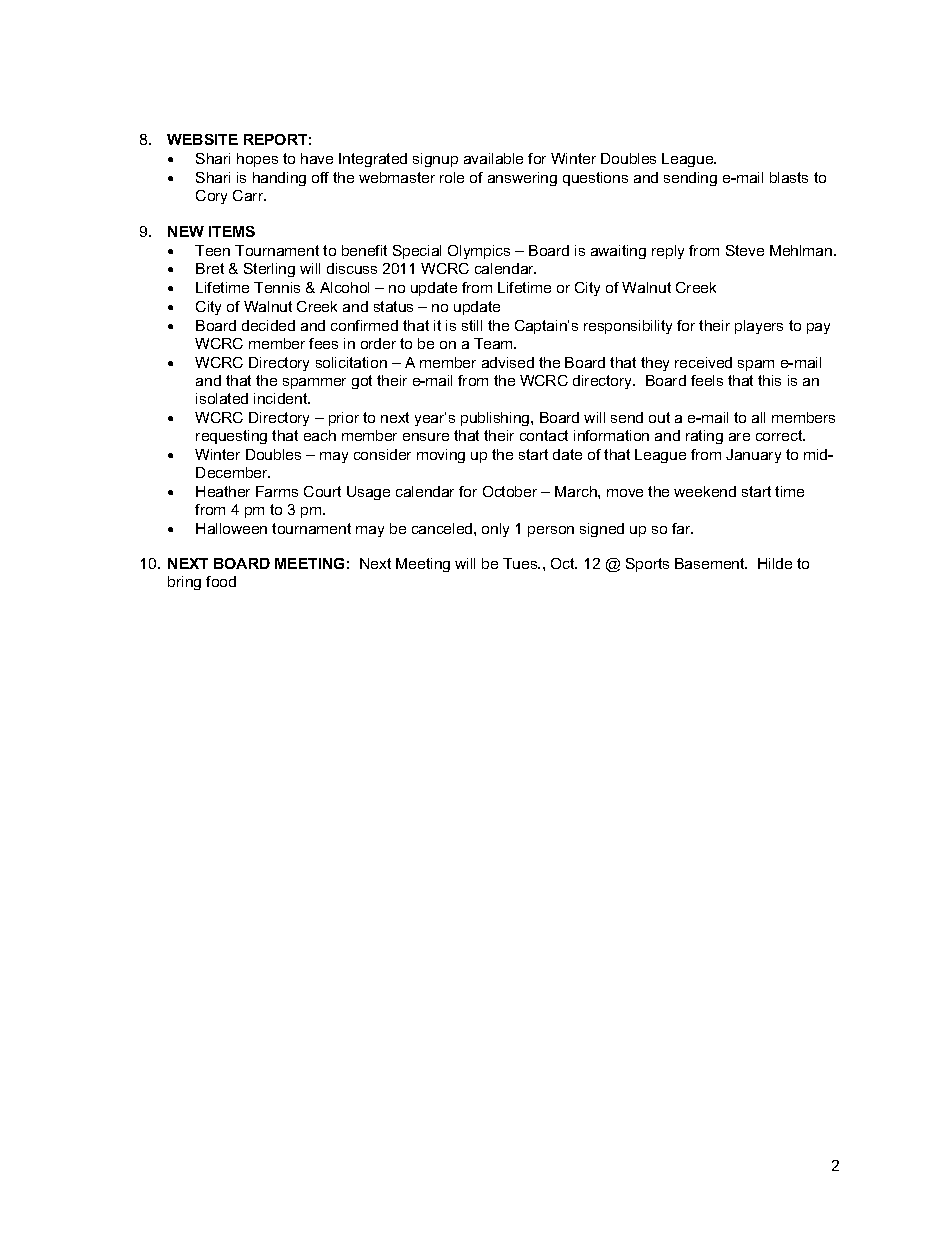 This screenshot has width=952, height=1233. What do you see at coordinates (759, 327) in the screenshot?
I see `players` at bounding box center [759, 327].
